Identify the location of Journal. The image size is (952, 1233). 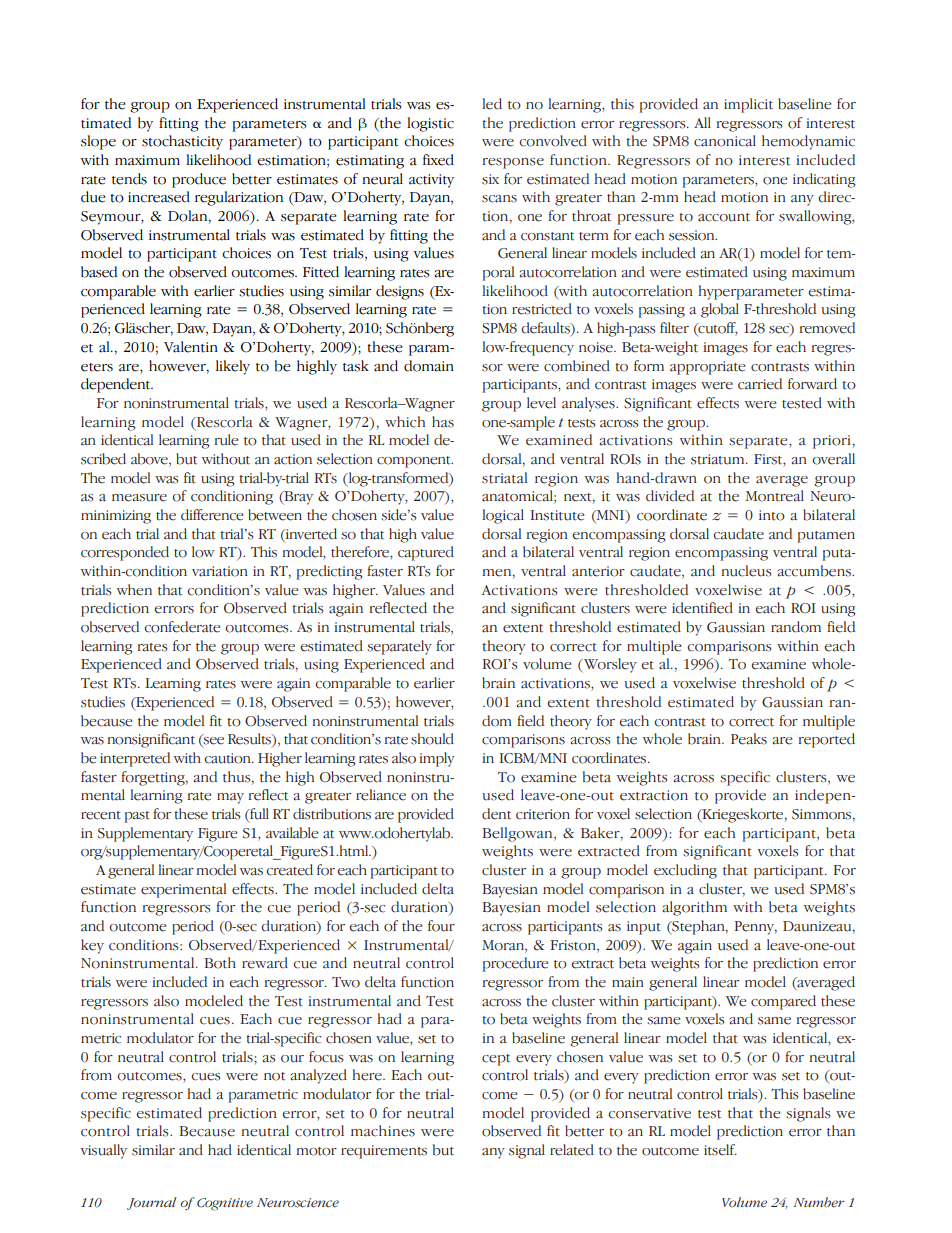
(152, 1203).
